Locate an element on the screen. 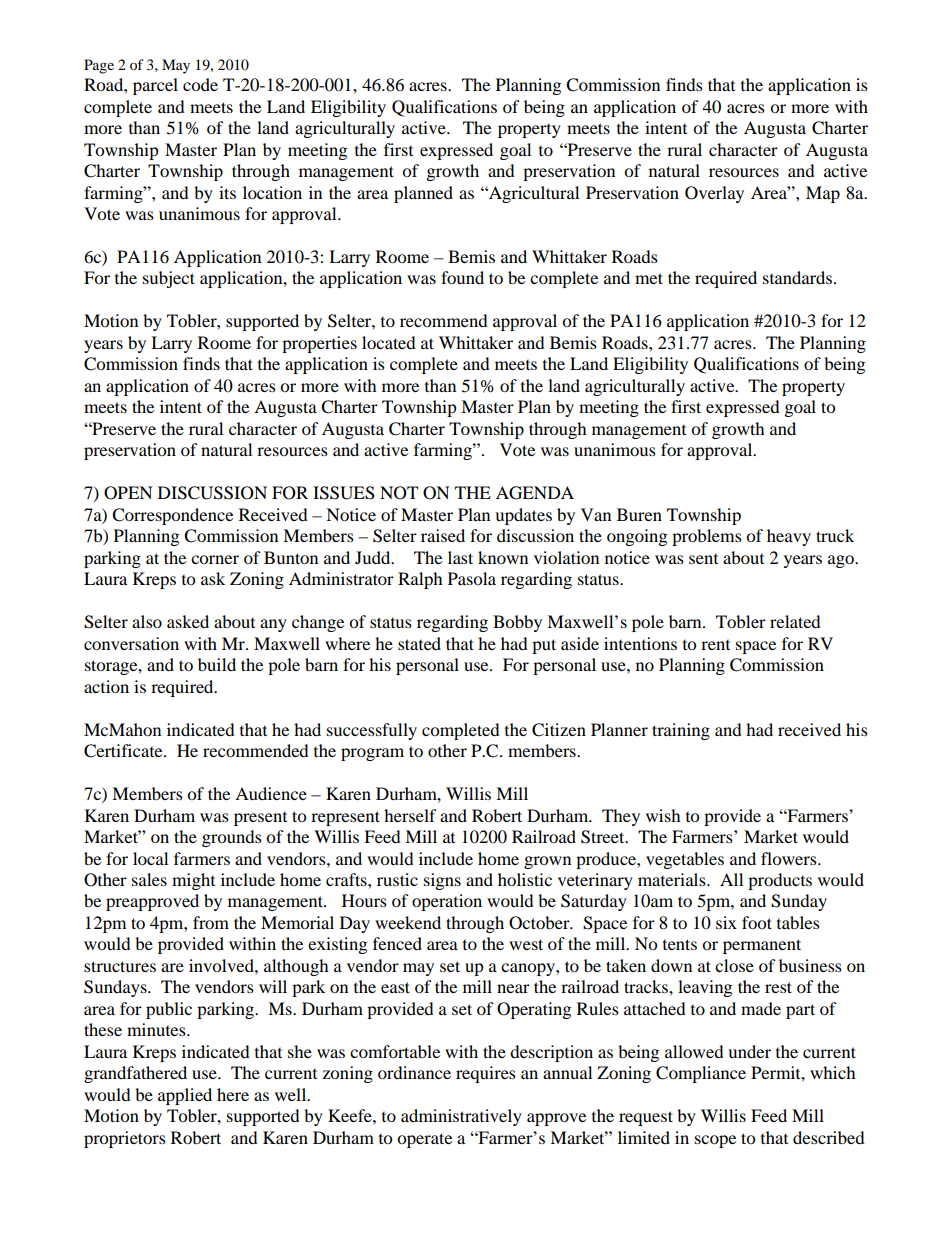  location is located at coordinates (272, 192).
